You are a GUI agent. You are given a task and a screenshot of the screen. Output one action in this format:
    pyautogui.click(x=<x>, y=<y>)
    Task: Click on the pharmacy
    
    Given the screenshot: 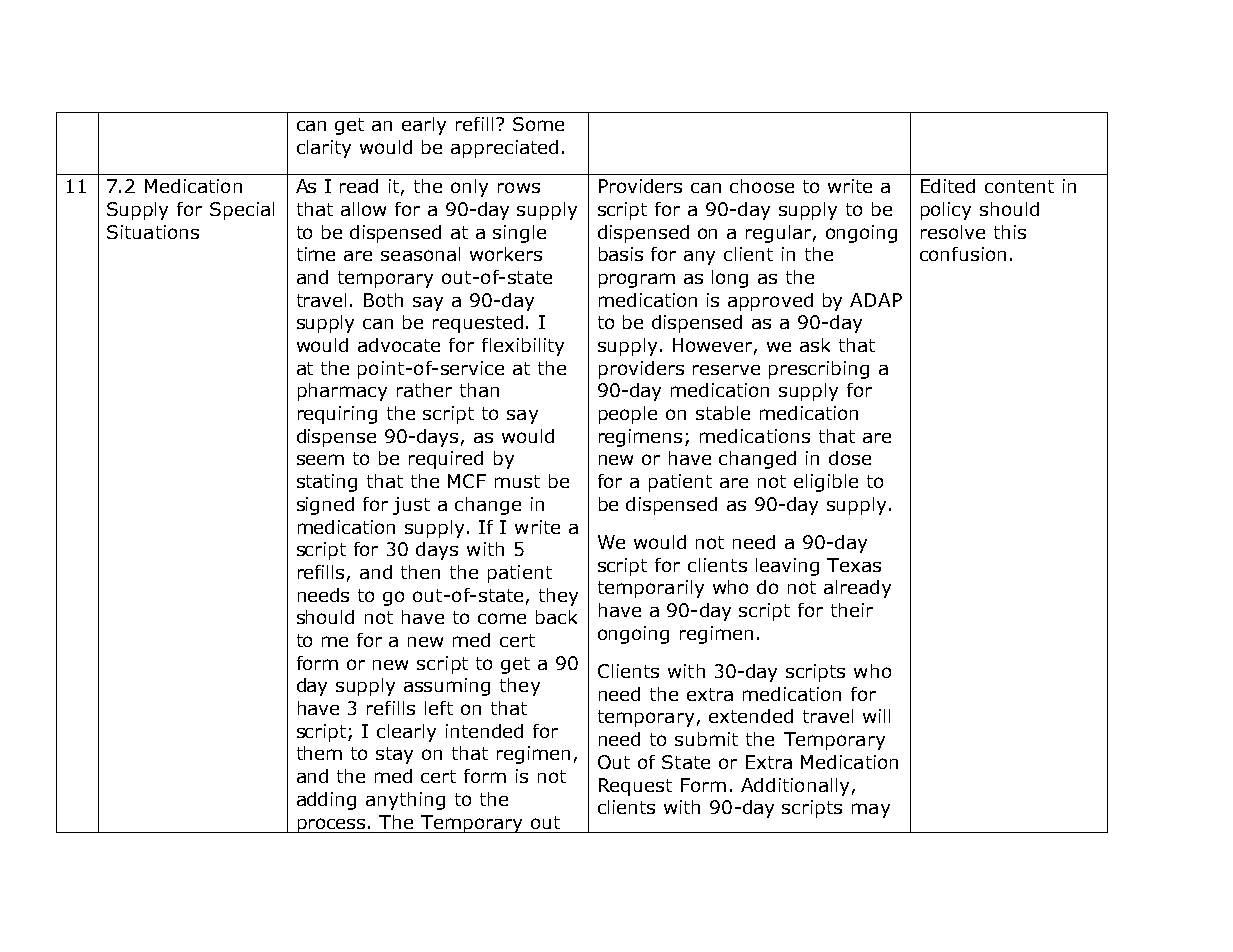 What is the action you would take?
    pyautogui.click(x=342, y=392)
